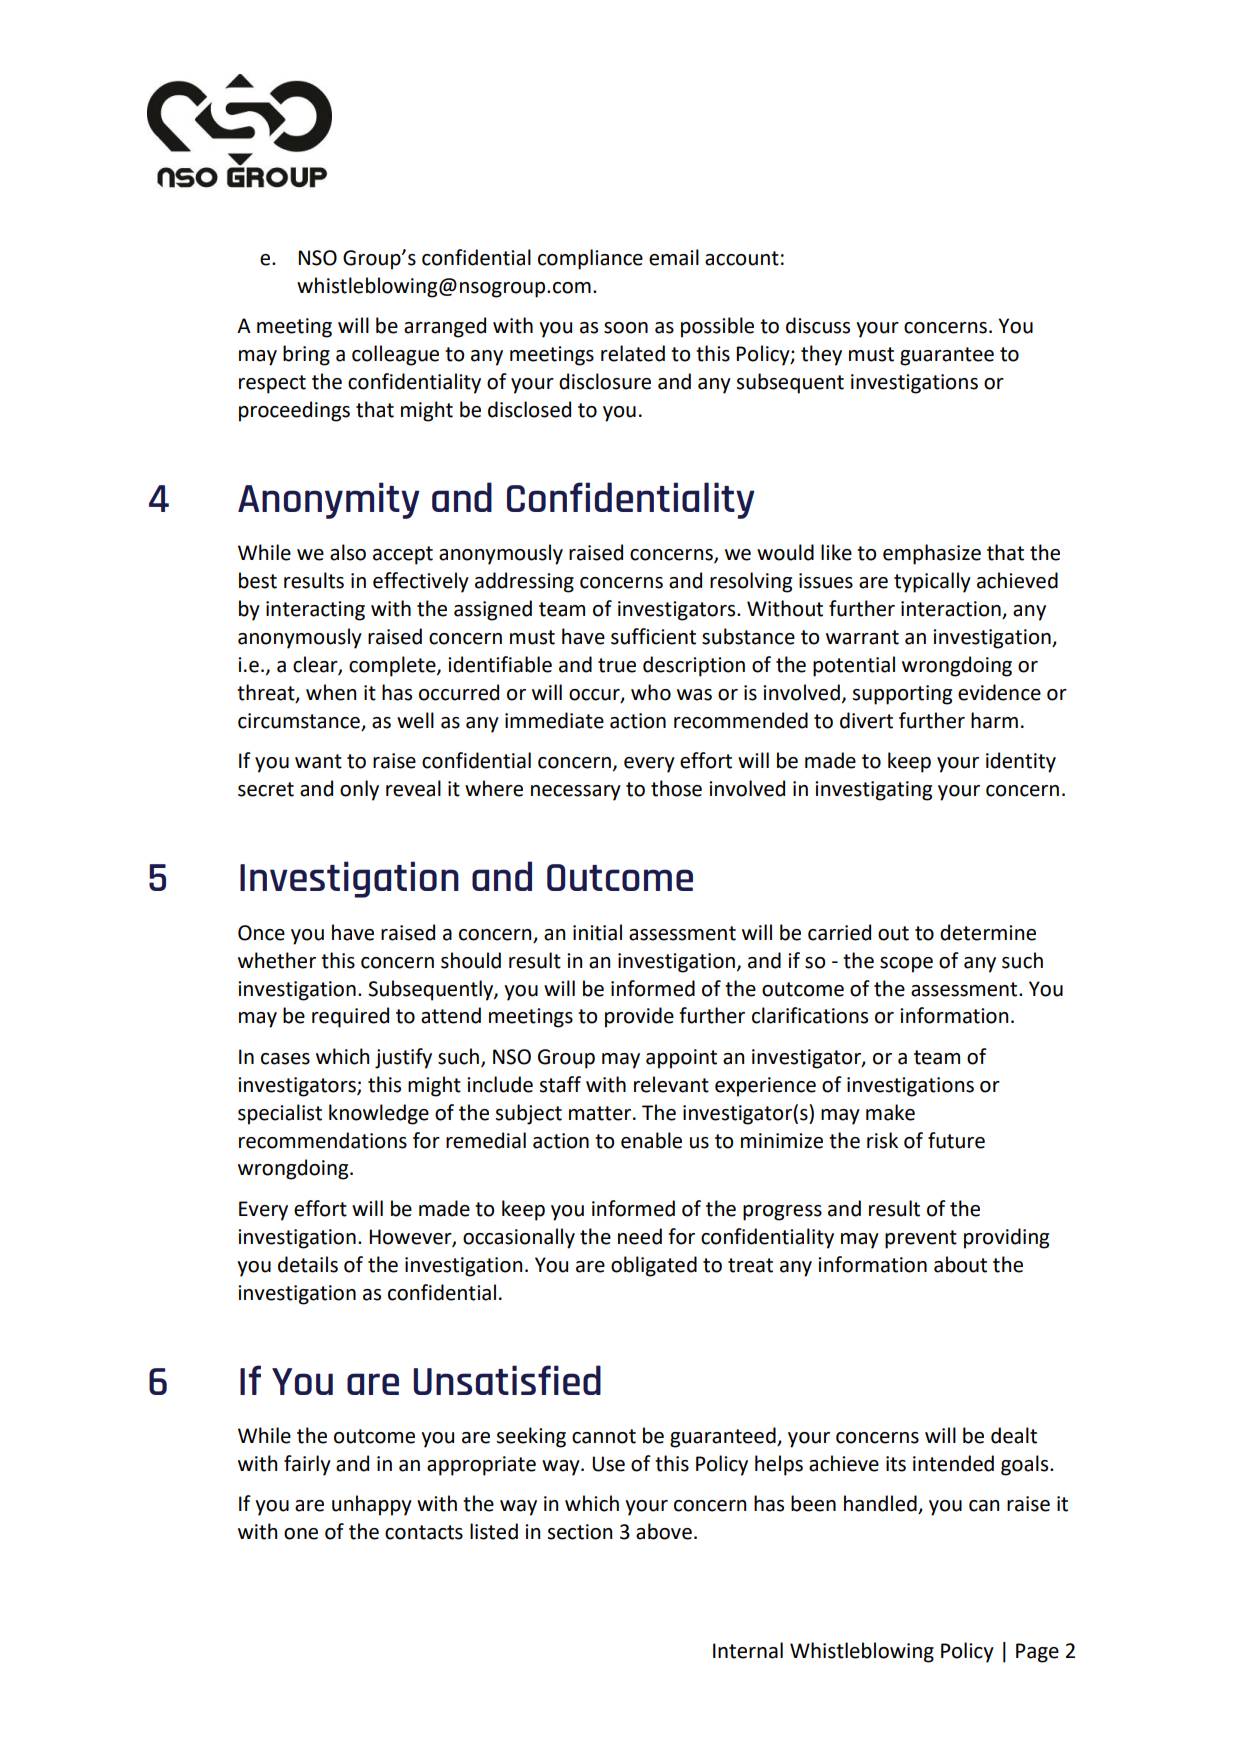  What do you see at coordinates (301, 1534) in the page?
I see `one` at bounding box center [301, 1534].
